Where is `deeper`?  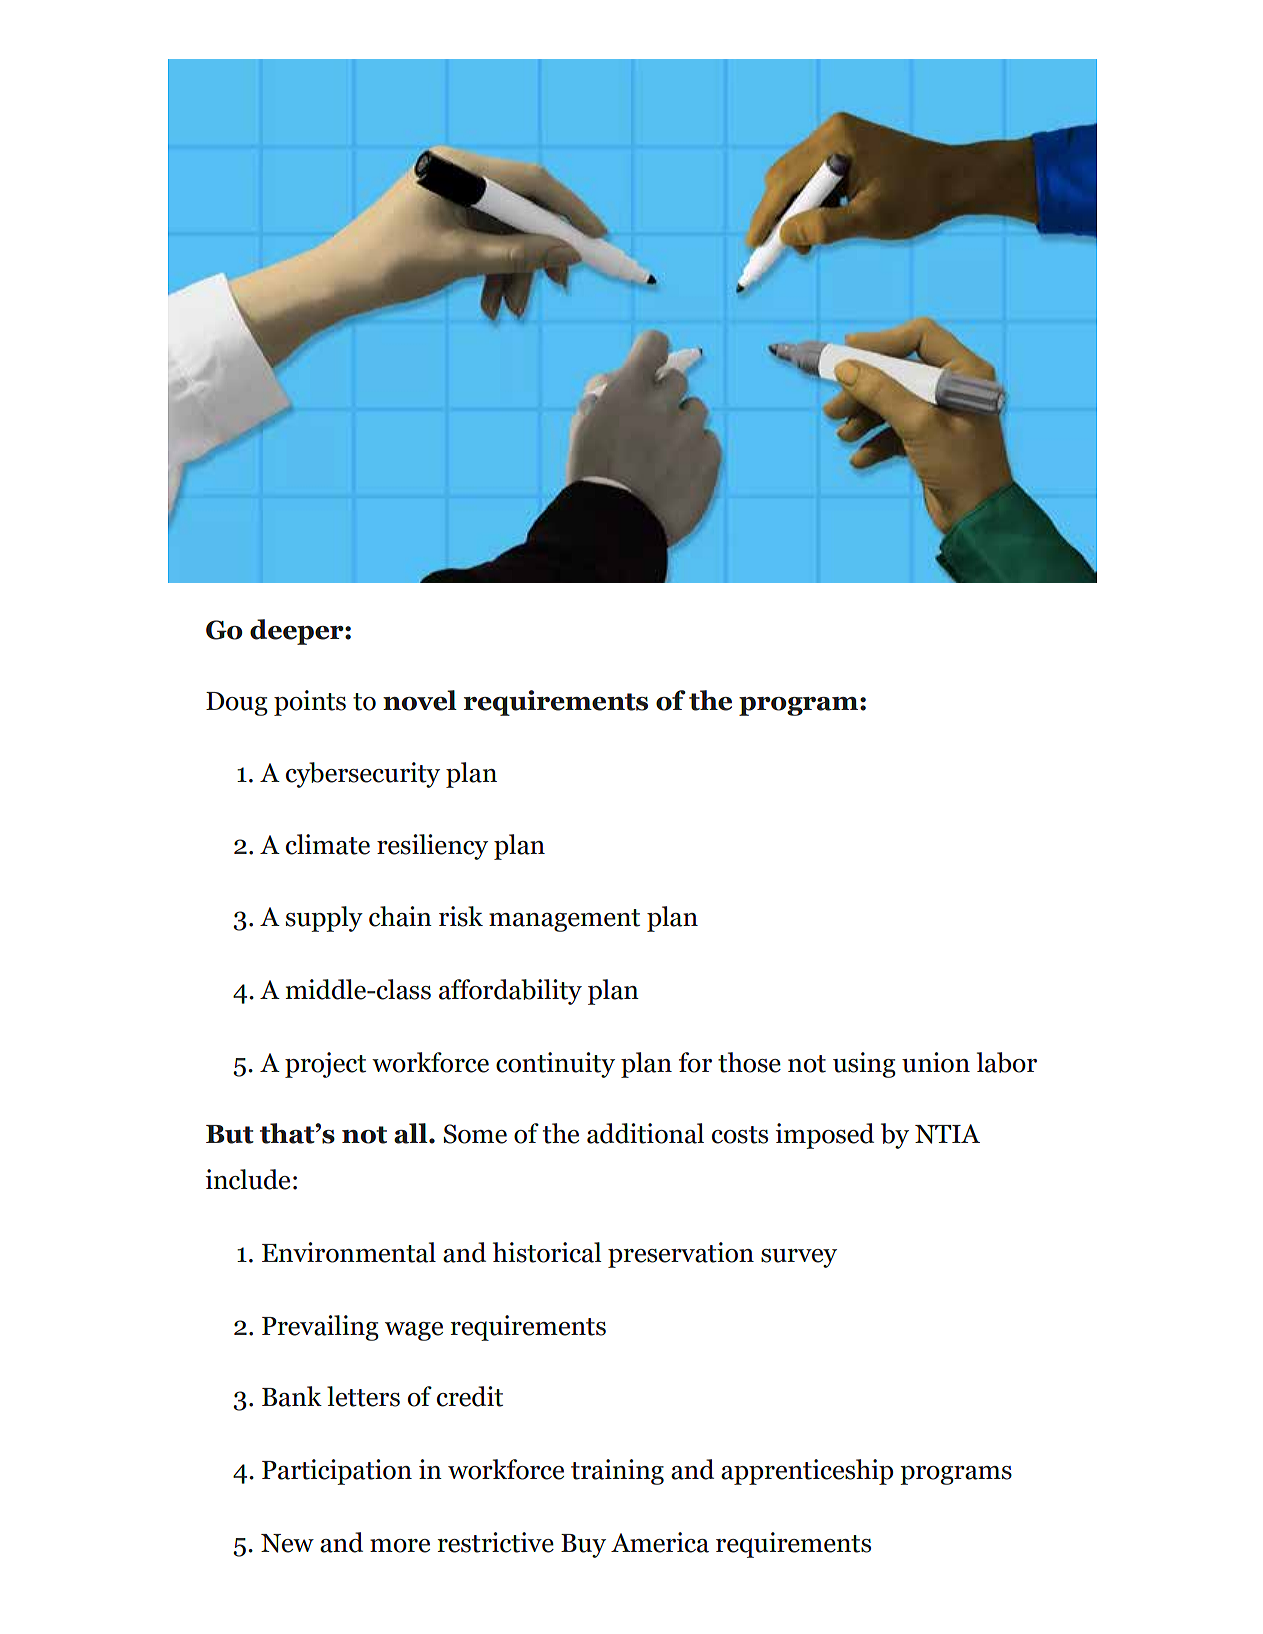 deeper is located at coordinates (298, 632).
